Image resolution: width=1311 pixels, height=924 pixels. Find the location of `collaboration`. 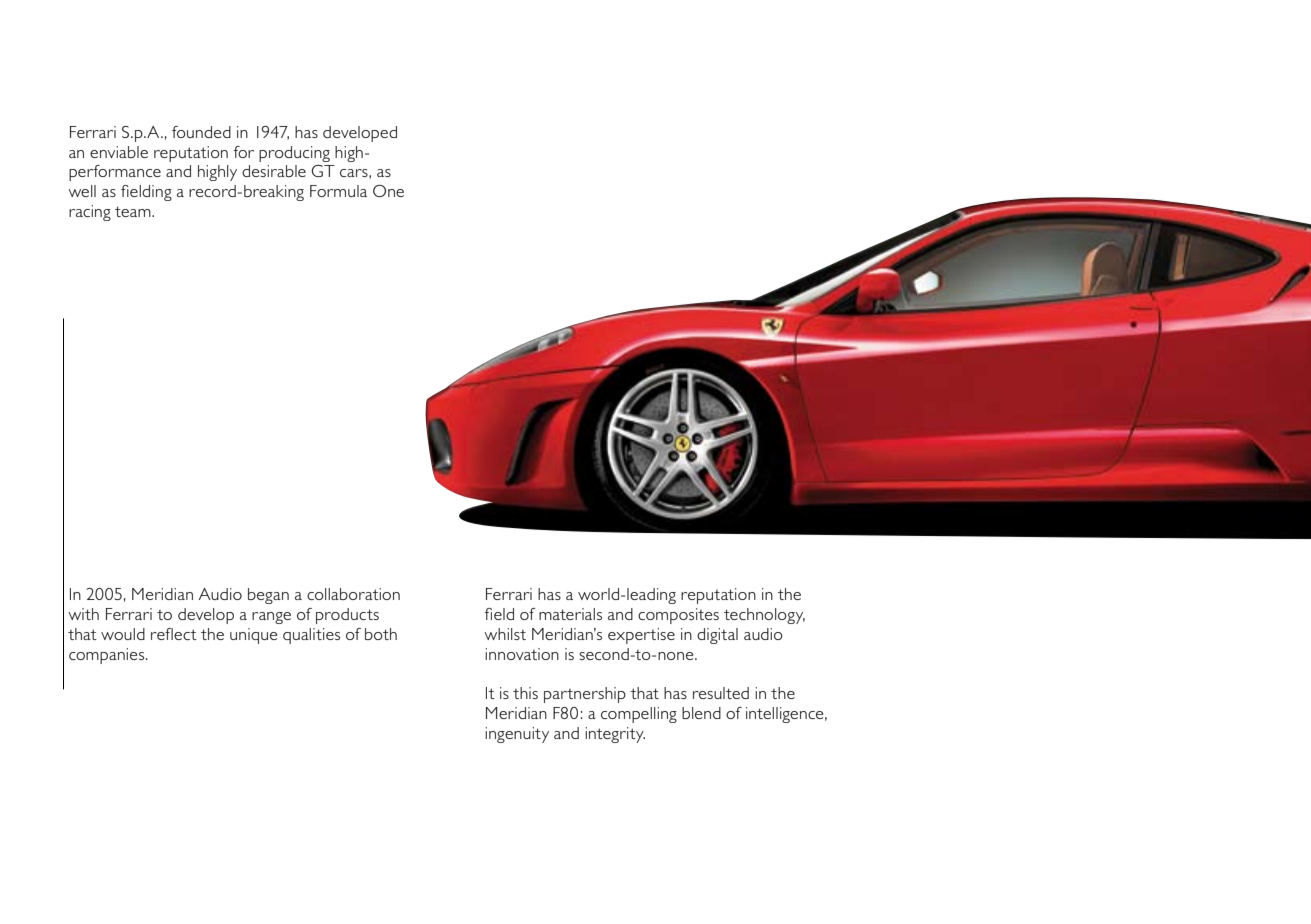

collaboration is located at coordinates (353, 594).
